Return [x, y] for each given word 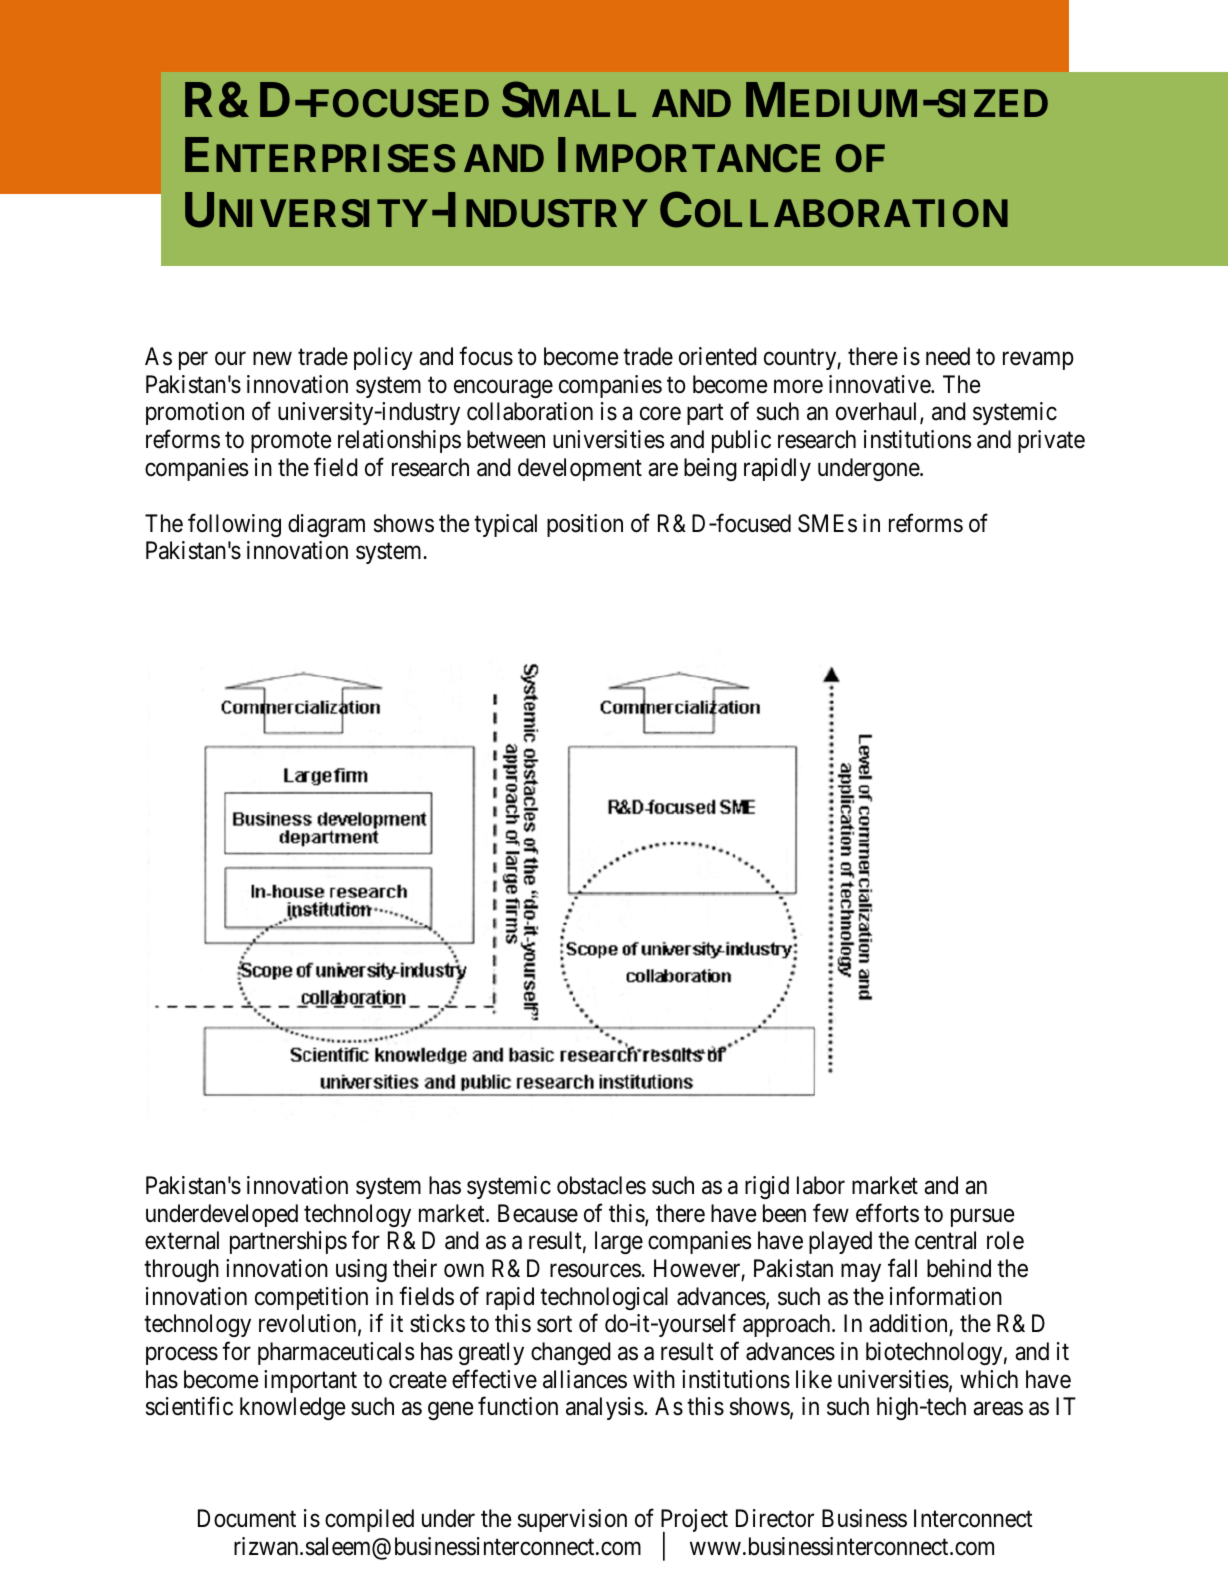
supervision [572, 1520]
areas [998, 1409]
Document [247, 1518]
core [660, 414]
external [182, 1240]
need [948, 356]
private [1051, 441]
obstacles [601, 1185]
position [585, 525]
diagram [326, 525]
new [272, 359]
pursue [982, 1218]
